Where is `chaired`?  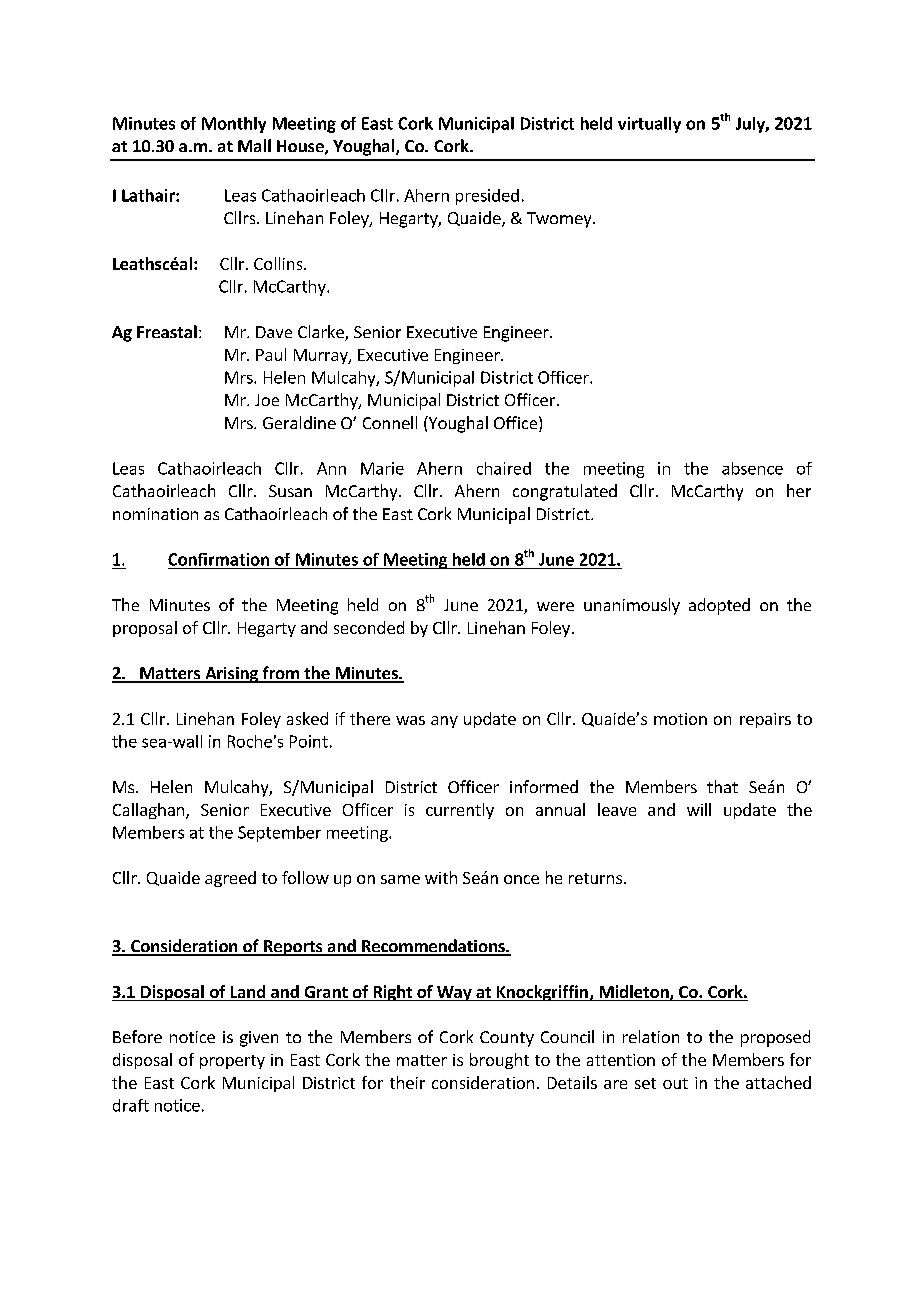 chaired is located at coordinates (504, 468).
